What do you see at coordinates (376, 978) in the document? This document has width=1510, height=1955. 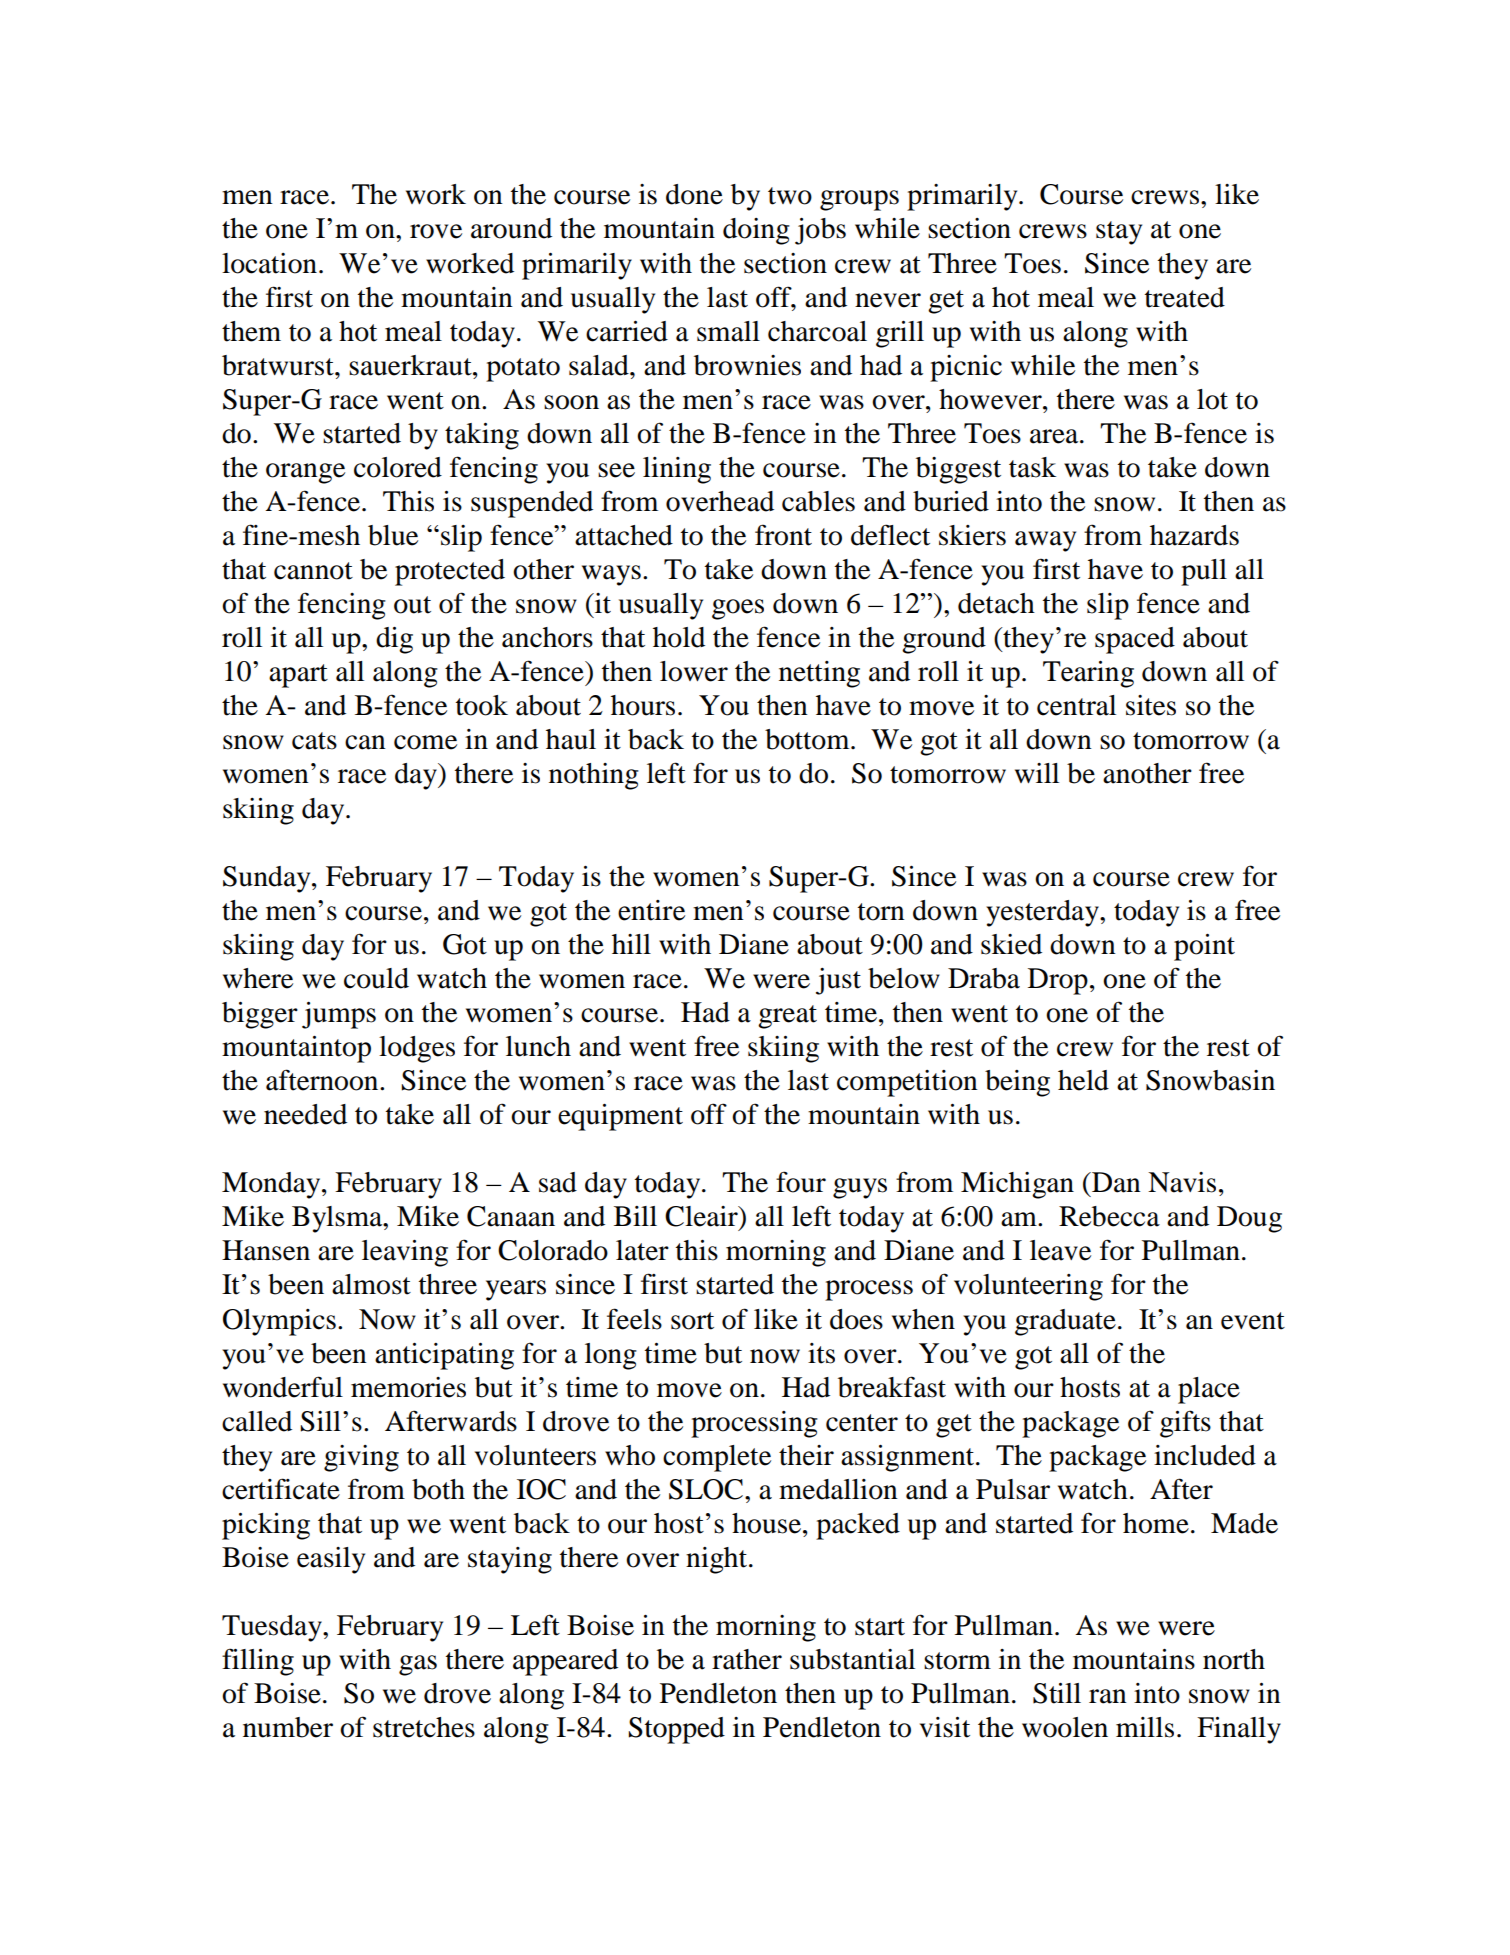 I see `could` at bounding box center [376, 978].
